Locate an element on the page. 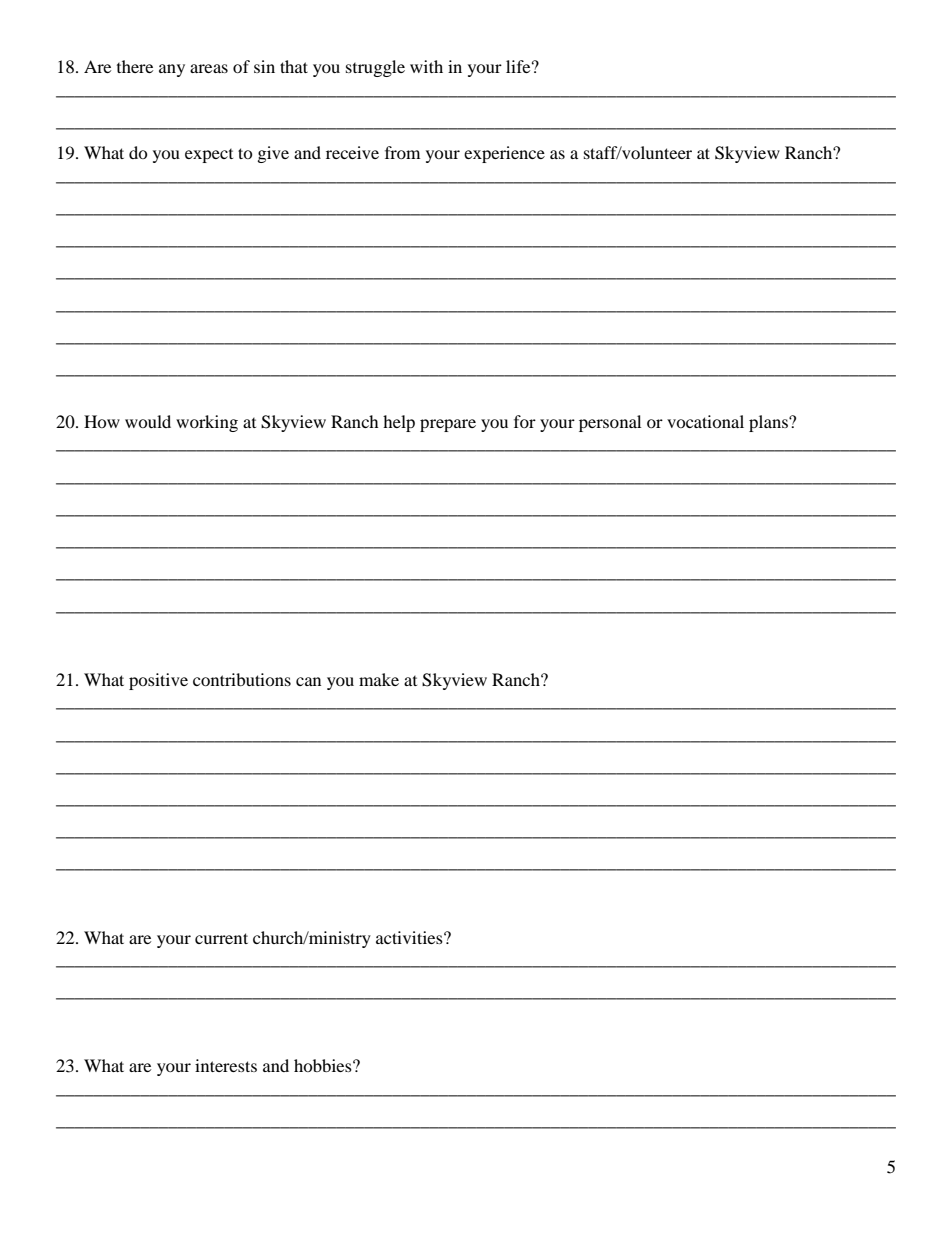 This image has height=1233, width=952. make is located at coordinates (379, 679).
